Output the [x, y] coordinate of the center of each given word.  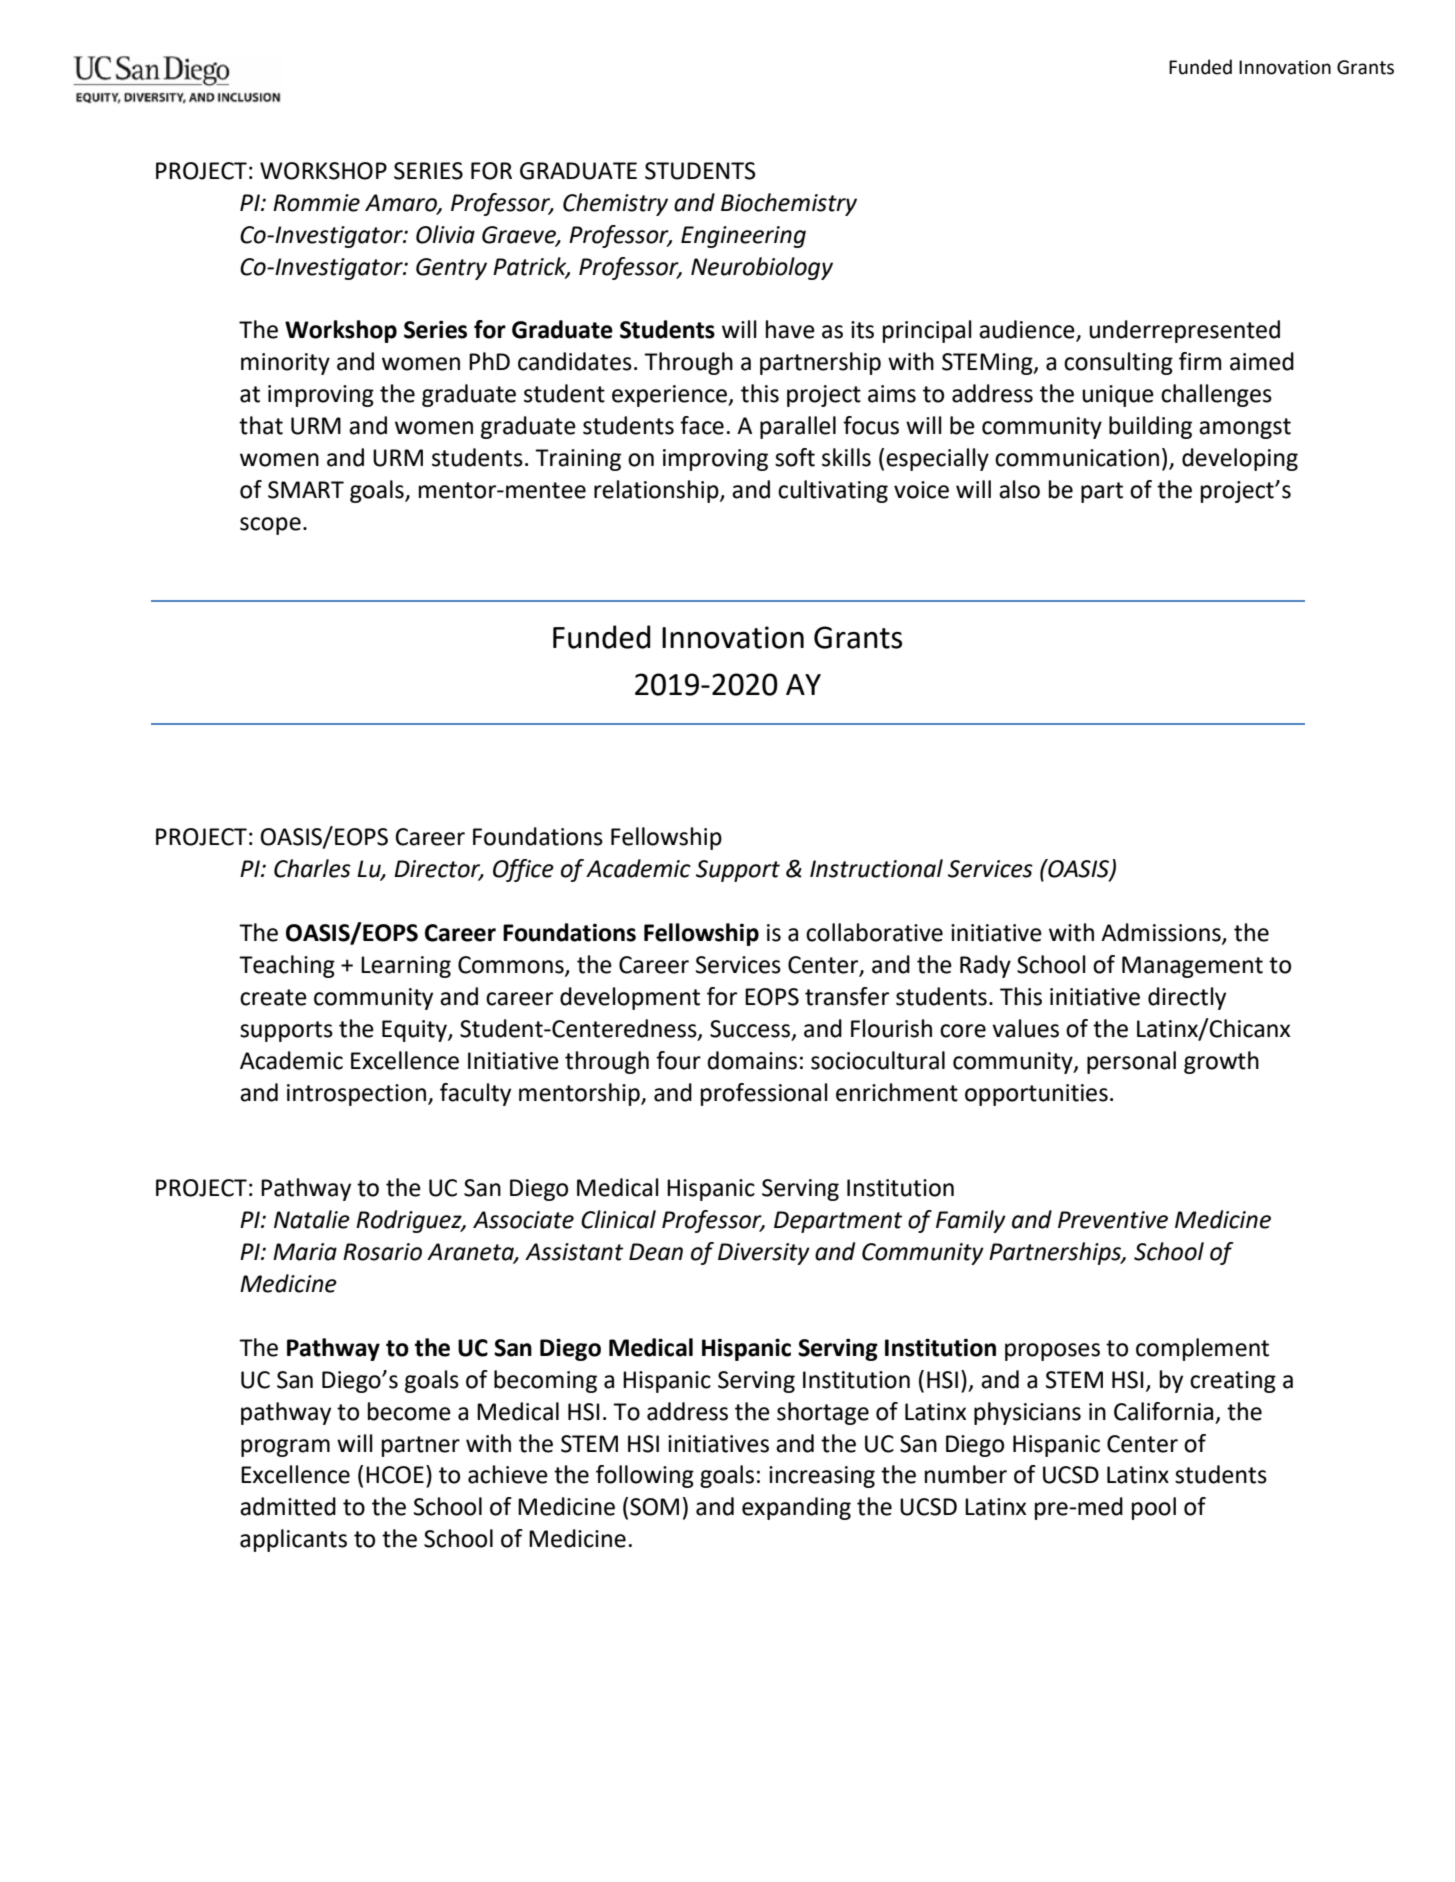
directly [1187, 998]
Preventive [1113, 1220]
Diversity [764, 1254]
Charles [312, 868]
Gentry [451, 269]
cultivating [833, 491]
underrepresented [1184, 331]
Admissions [1162, 933]
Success [751, 1029]
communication [1077, 458]
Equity [415, 1031]
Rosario [382, 1252]
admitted [288, 1506]
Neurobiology [762, 268]
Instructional [876, 868]
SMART [306, 490]
